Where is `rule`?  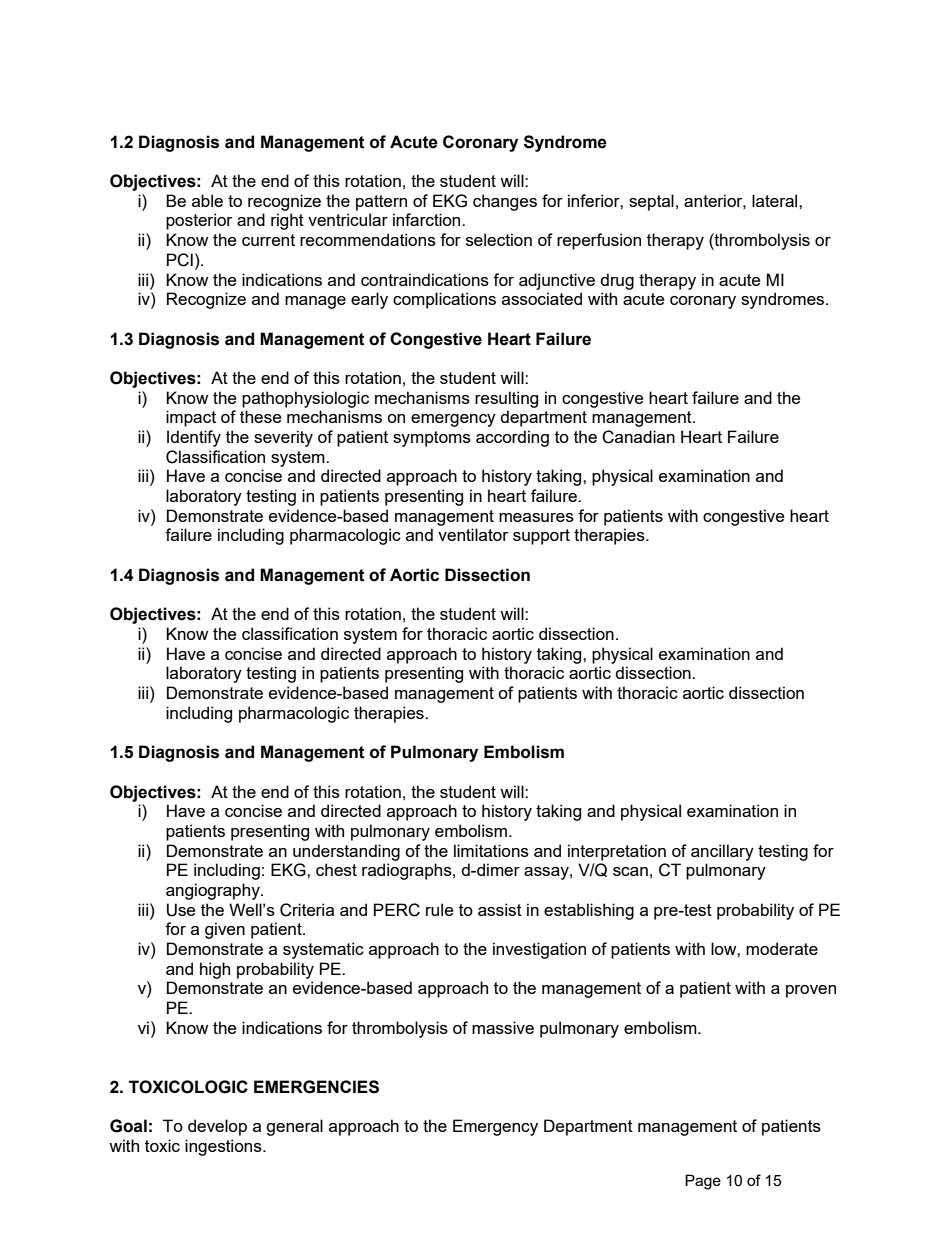
rule is located at coordinates (439, 909).
